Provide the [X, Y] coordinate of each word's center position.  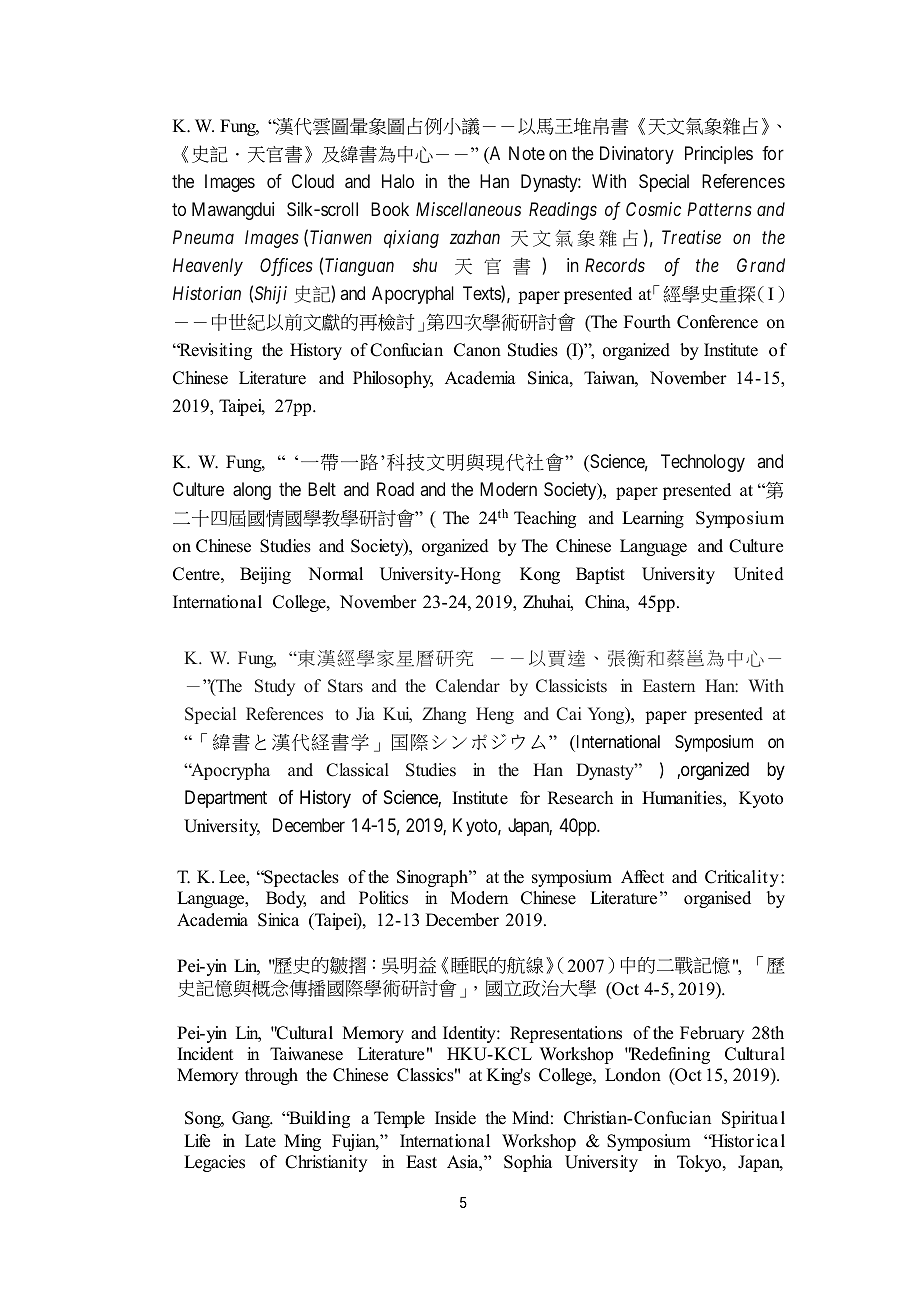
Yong [607, 715]
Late [260, 1141]
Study [275, 687]
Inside [455, 1118]
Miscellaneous [468, 209]
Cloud [313, 181]
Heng [495, 715]
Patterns [719, 209]
